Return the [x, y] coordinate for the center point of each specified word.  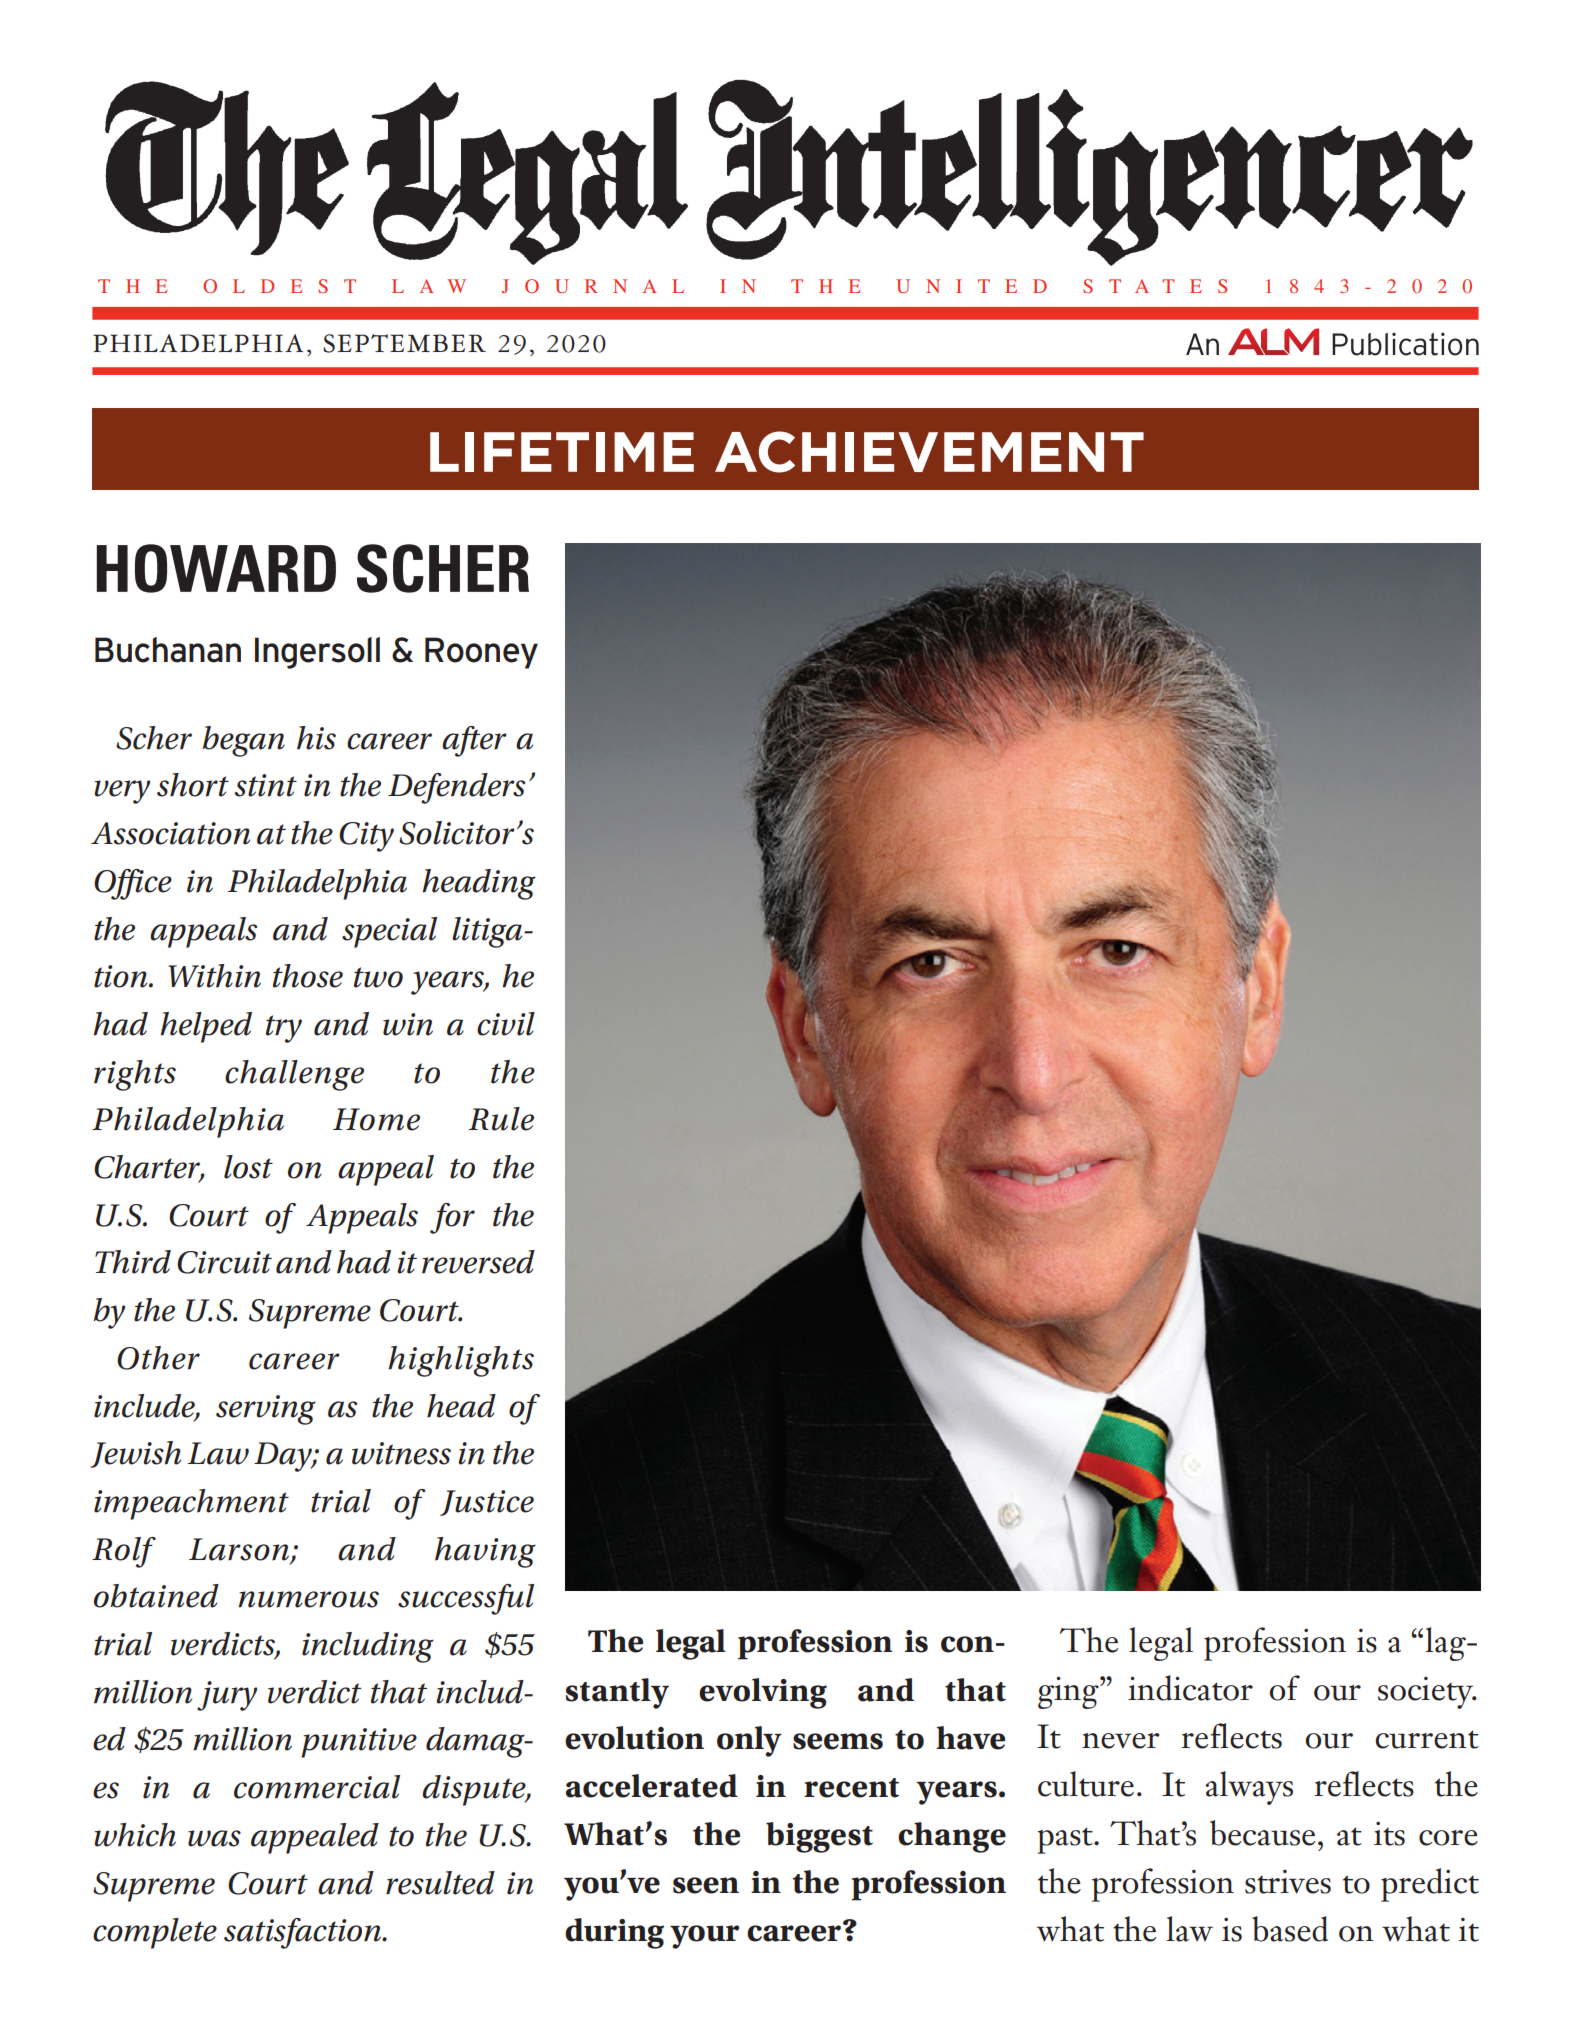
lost [248, 1167]
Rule [501, 1119]
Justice [487, 1503]
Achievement [929, 452]
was [214, 1838]
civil [506, 1024]
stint [266, 785]
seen [706, 1885]
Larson [240, 1550]
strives [1288, 1881]
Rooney [481, 653]
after [474, 741]
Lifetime [562, 452]
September [404, 343]
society [1427, 1692]
